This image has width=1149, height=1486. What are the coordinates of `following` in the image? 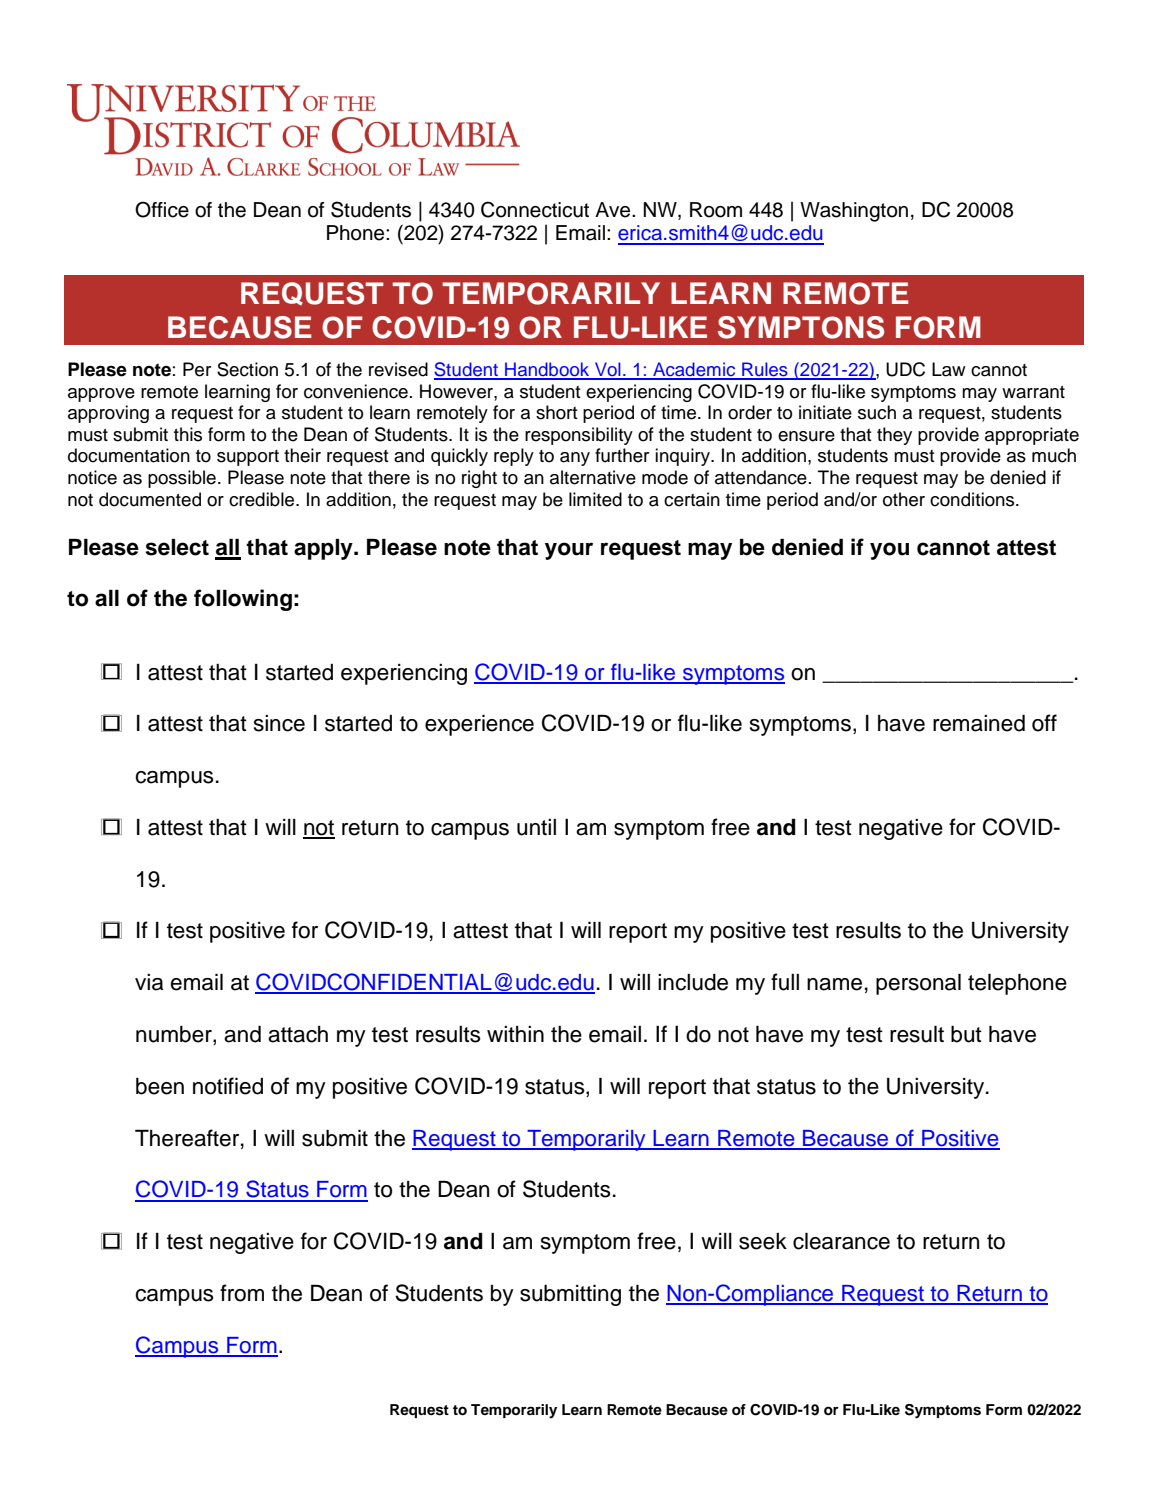 It's located at (243, 600).
